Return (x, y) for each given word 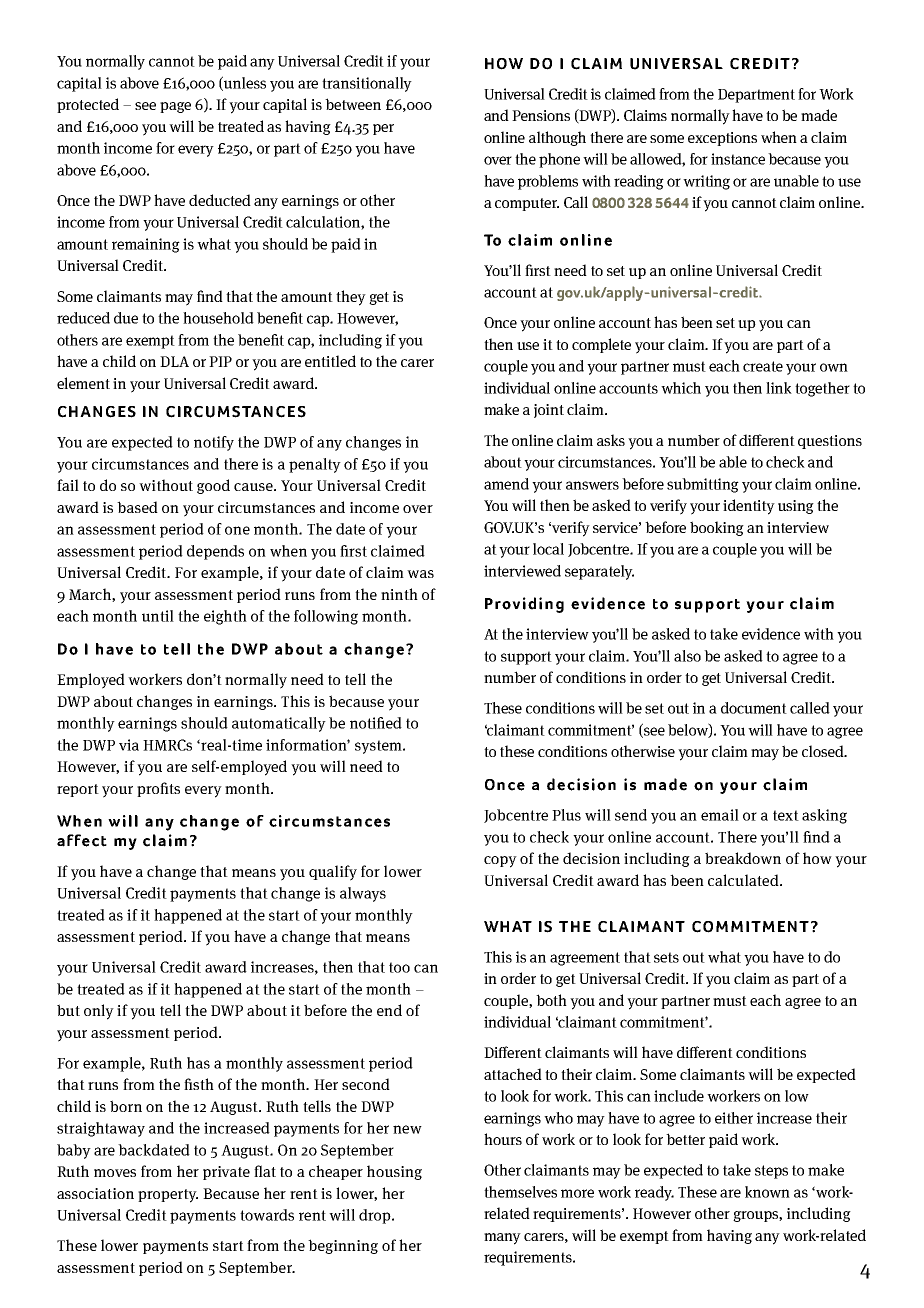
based (137, 507)
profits (158, 789)
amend (506, 484)
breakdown (743, 858)
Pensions (541, 115)
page (175, 107)
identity (749, 507)
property (168, 1196)
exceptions (722, 139)
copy (500, 862)
